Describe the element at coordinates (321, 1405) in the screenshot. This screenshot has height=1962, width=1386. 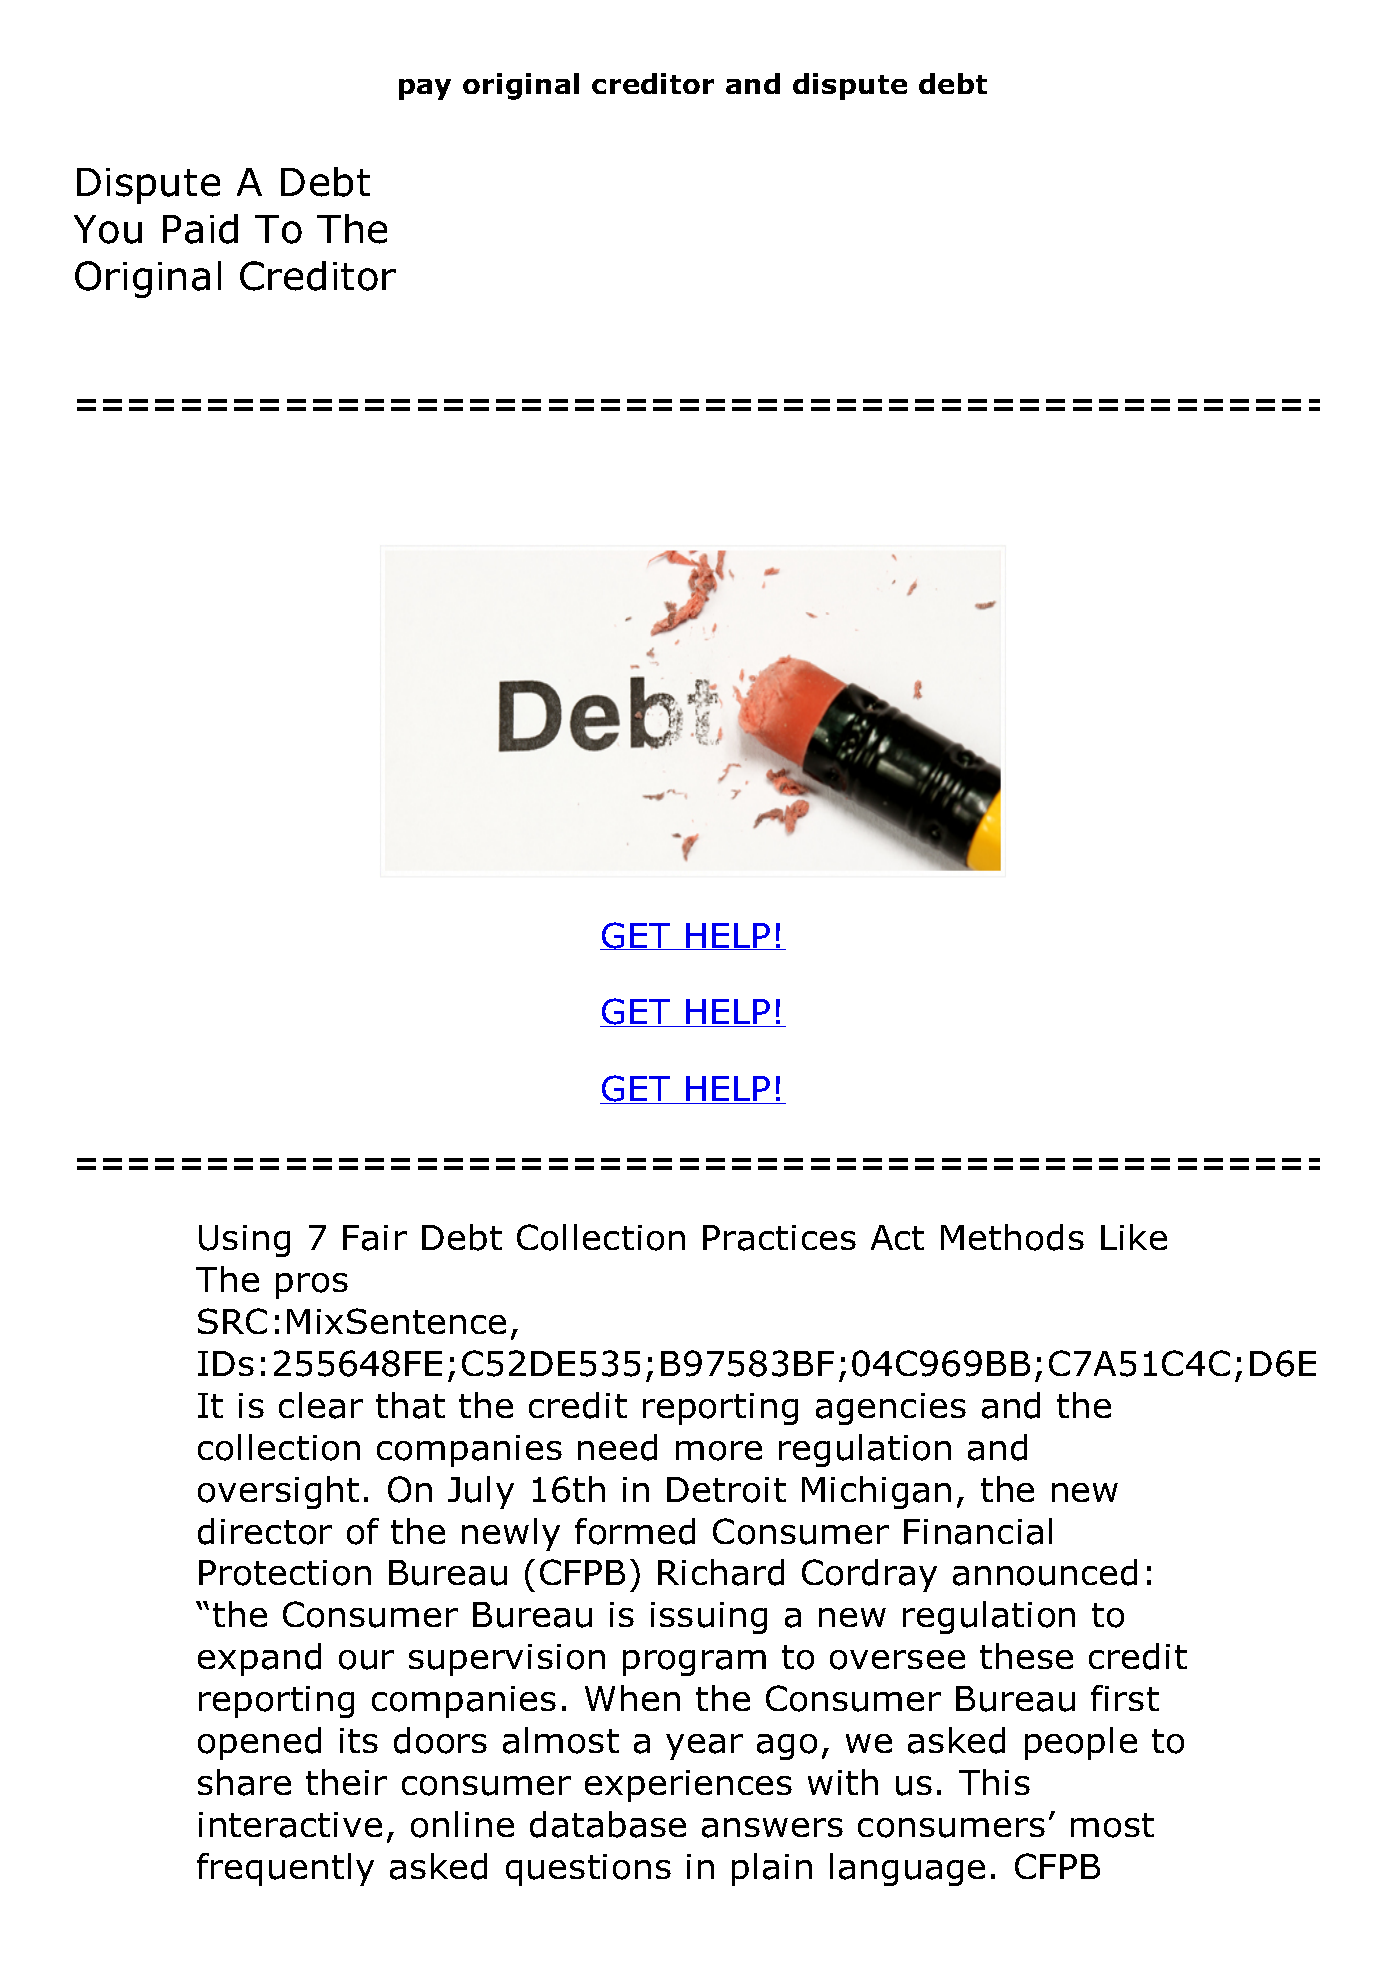
I see `clear` at that location.
